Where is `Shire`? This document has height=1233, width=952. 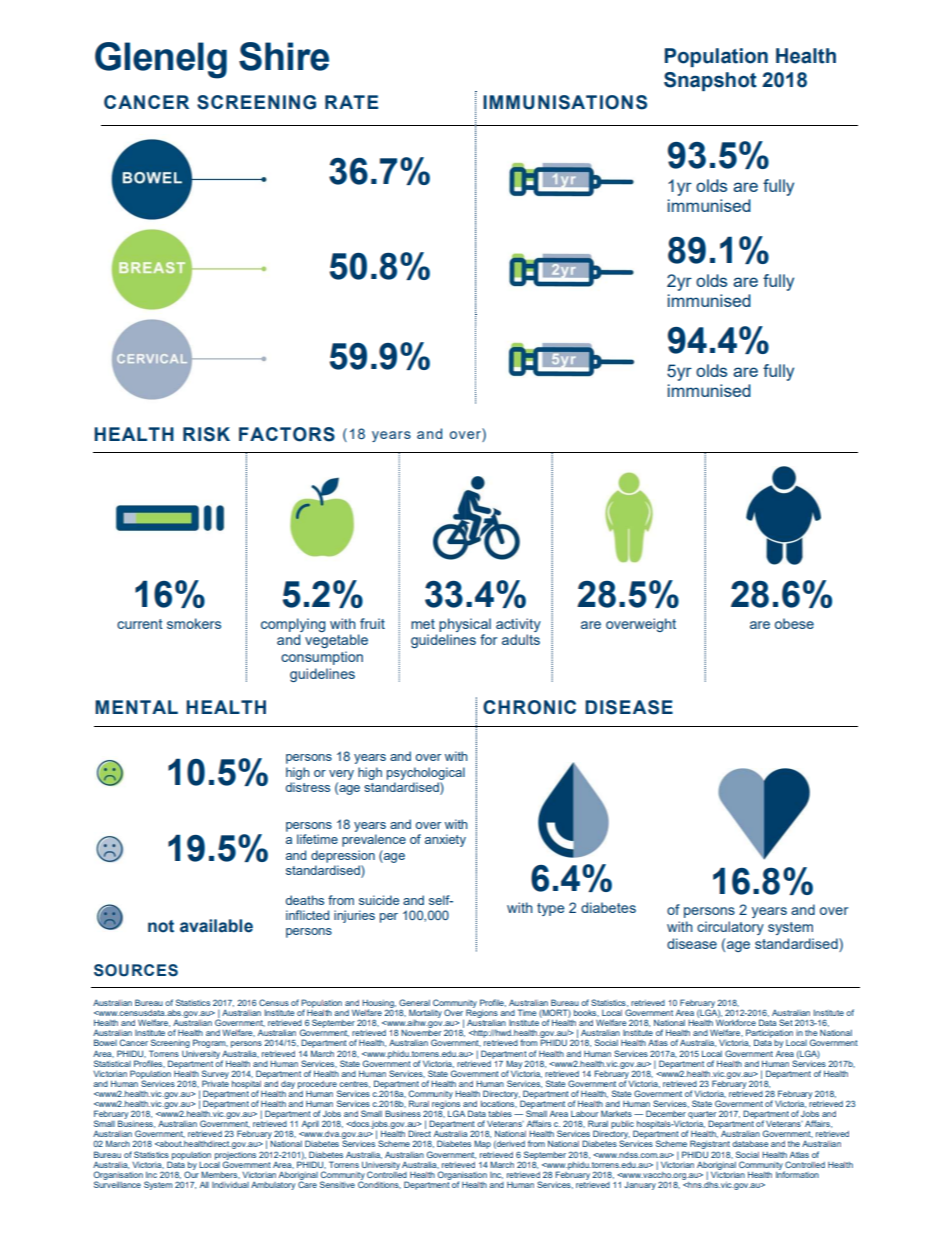 Shire is located at coordinates (284, 56).
